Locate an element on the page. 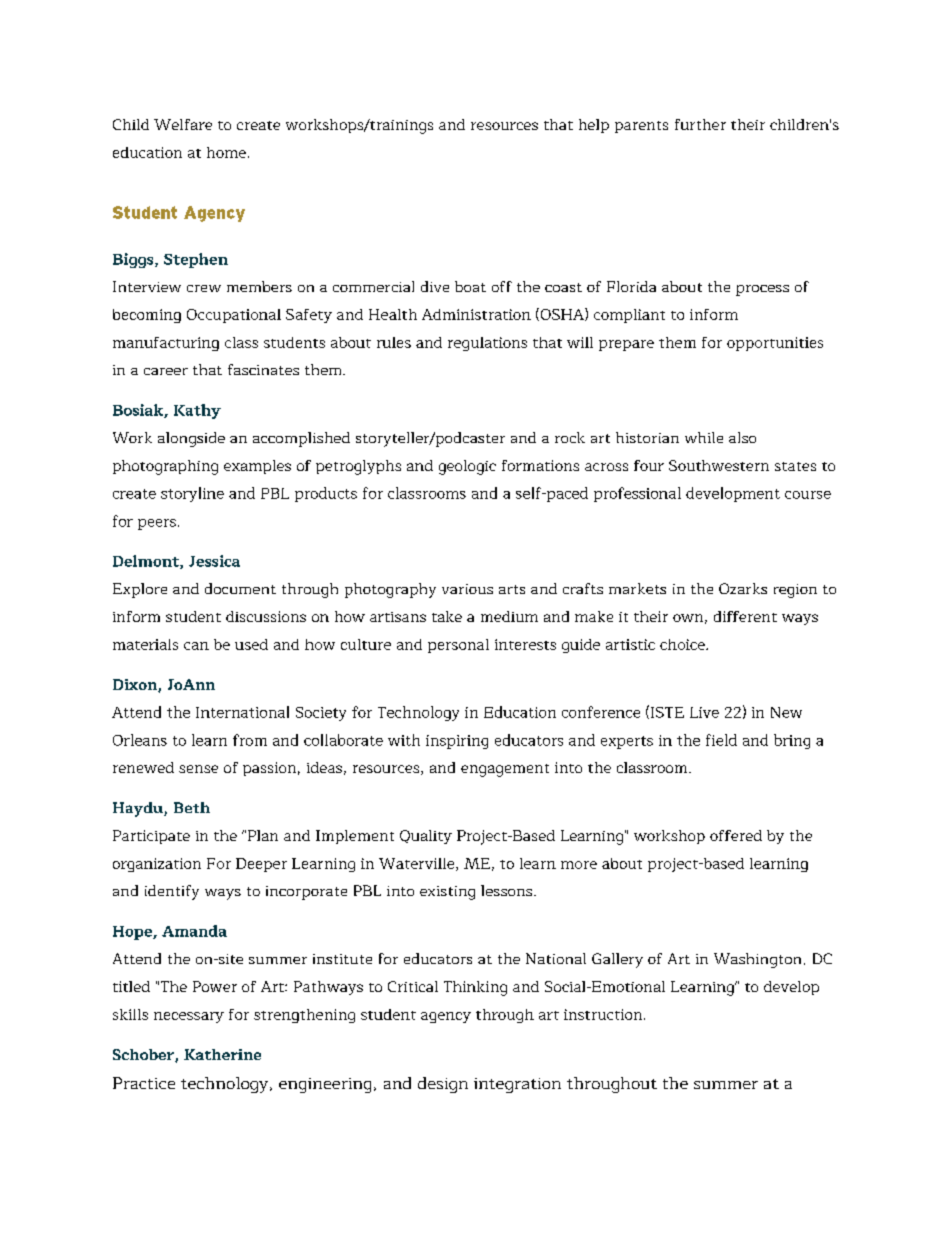 The width and height of the page is (952, 1233). sense is located at coordinates (198, 769).
